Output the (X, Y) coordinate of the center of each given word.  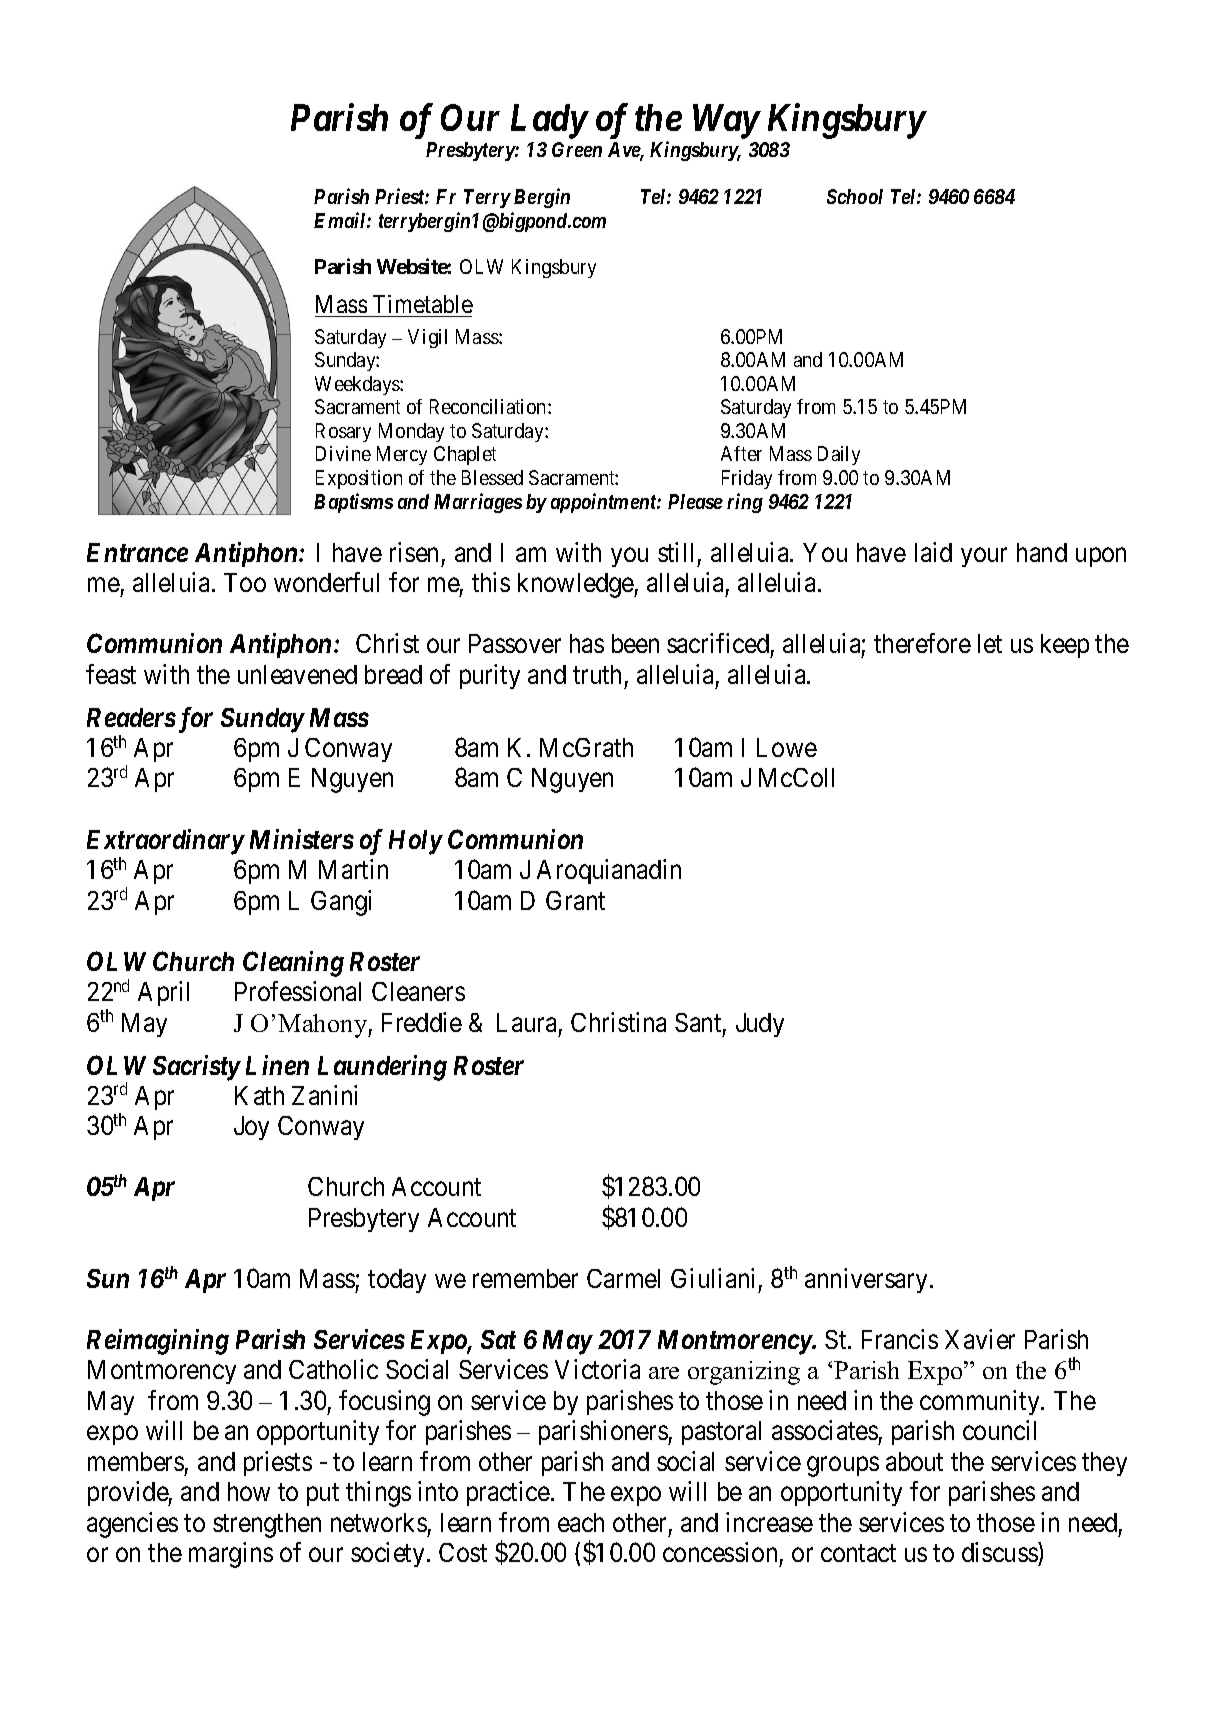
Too (245, 582)
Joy (251, 1128)
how (249, 1491)
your (984, 557)
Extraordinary (165, 843)
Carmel (623, 1278)
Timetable (423, 304)
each (581, 1522)
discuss (1000, 1554)
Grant (575, 900)
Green (577, 149)
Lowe (787, 747)
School (855, 196)
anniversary (868, 1280)
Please (695, 501)
